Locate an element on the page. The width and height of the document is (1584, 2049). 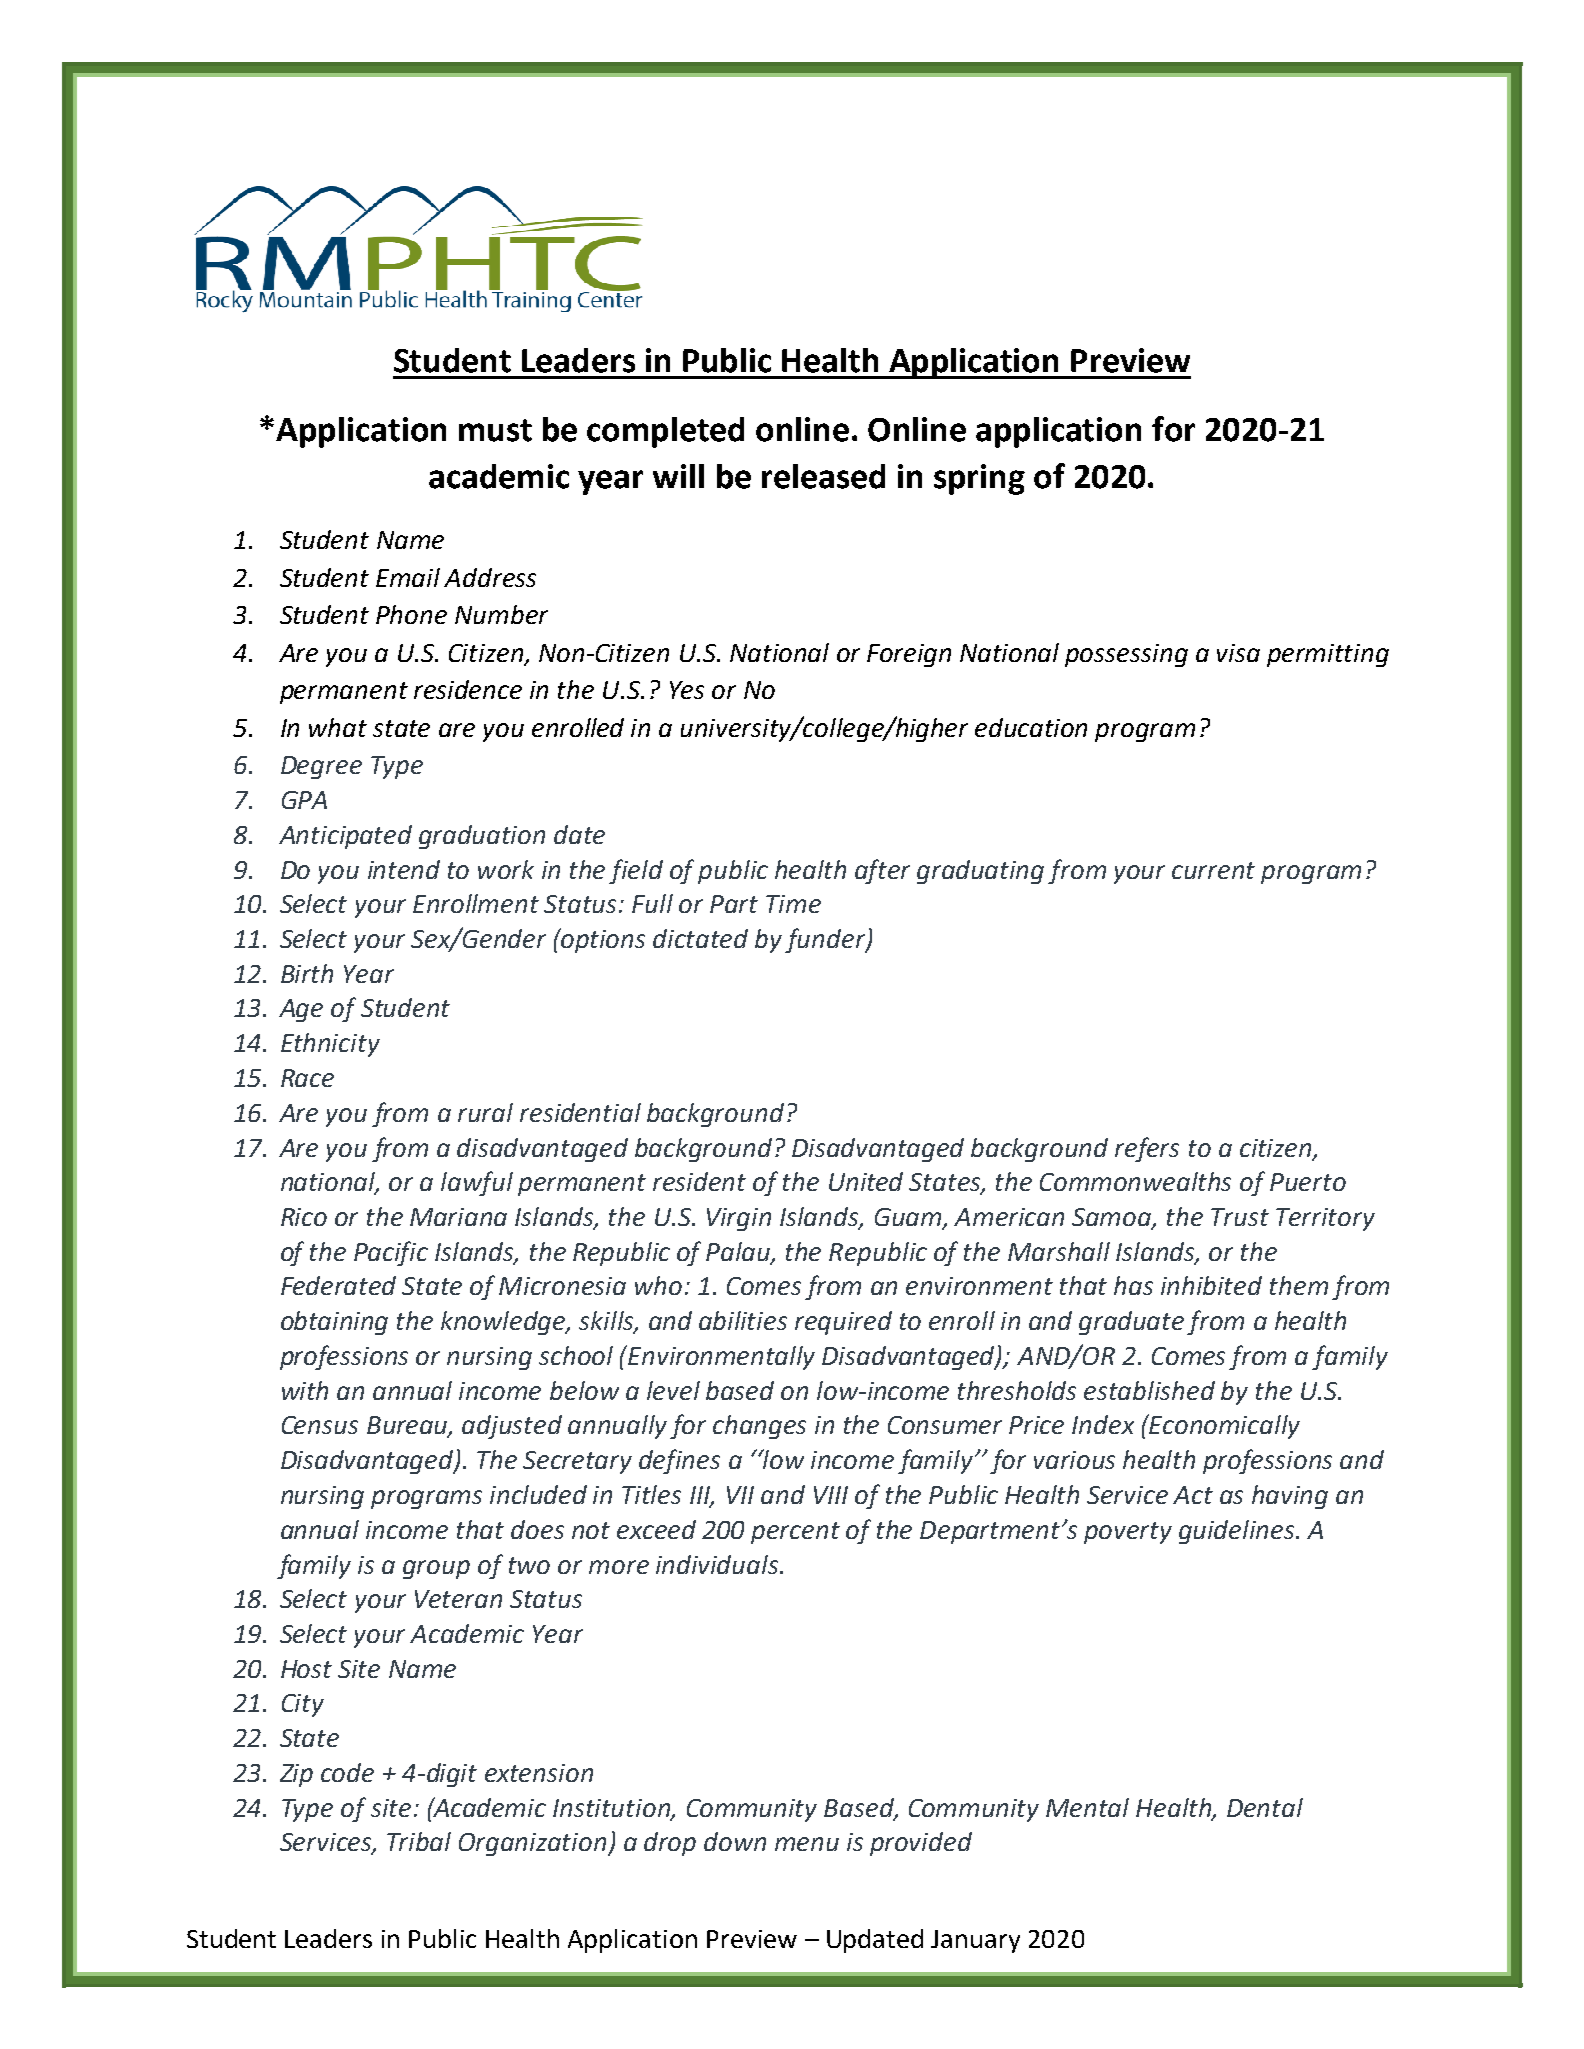
intend is located at coordinates (404, 869).
